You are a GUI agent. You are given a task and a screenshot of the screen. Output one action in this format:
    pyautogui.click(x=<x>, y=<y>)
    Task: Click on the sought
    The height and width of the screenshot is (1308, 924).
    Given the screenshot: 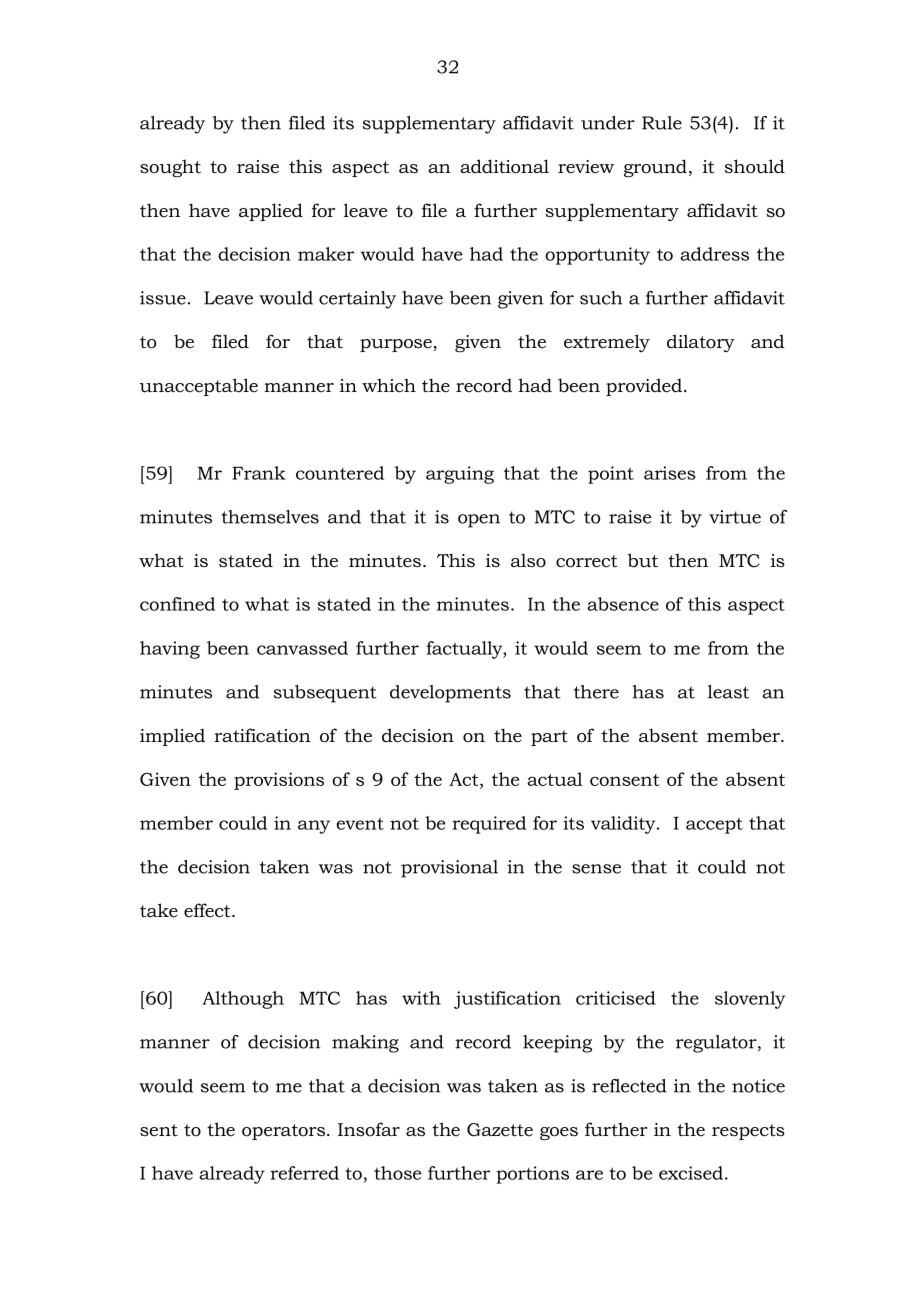 What is the action you would take?
    pyautogui.click(x=170, y=168)
